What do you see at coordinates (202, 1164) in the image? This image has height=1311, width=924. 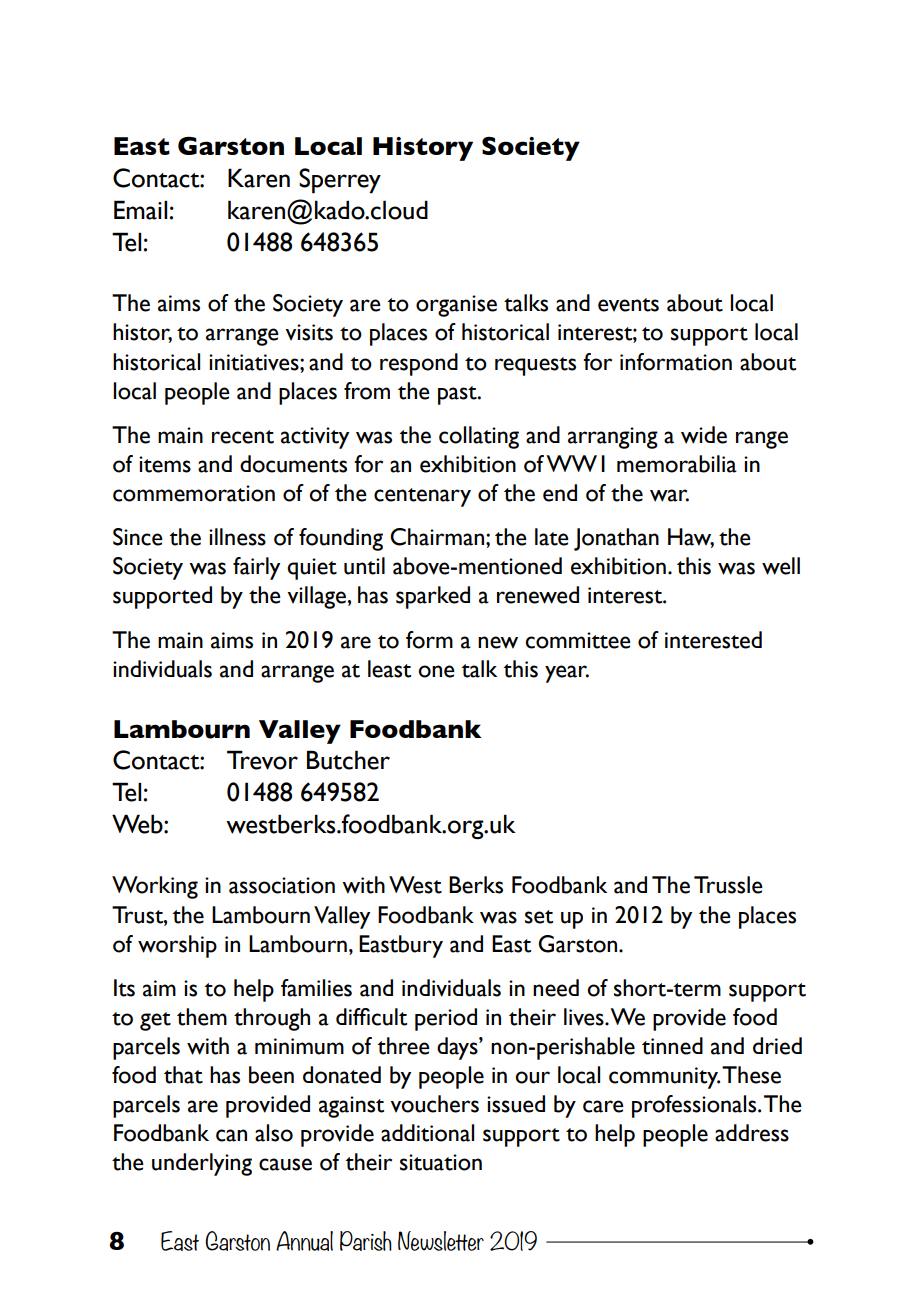 I see `underlying` at bounding box center [202, 1164].
